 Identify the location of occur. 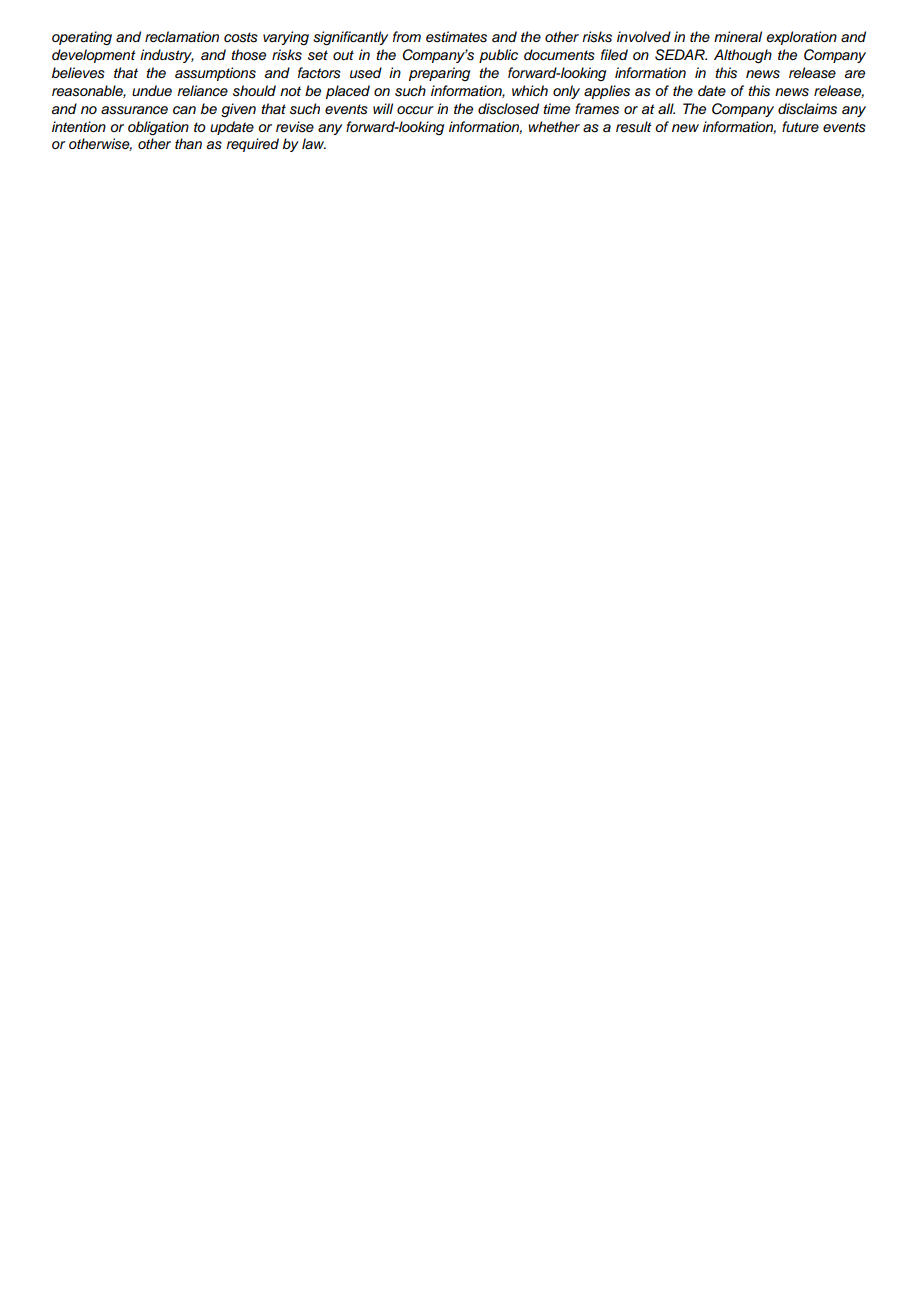
(415, 110).
